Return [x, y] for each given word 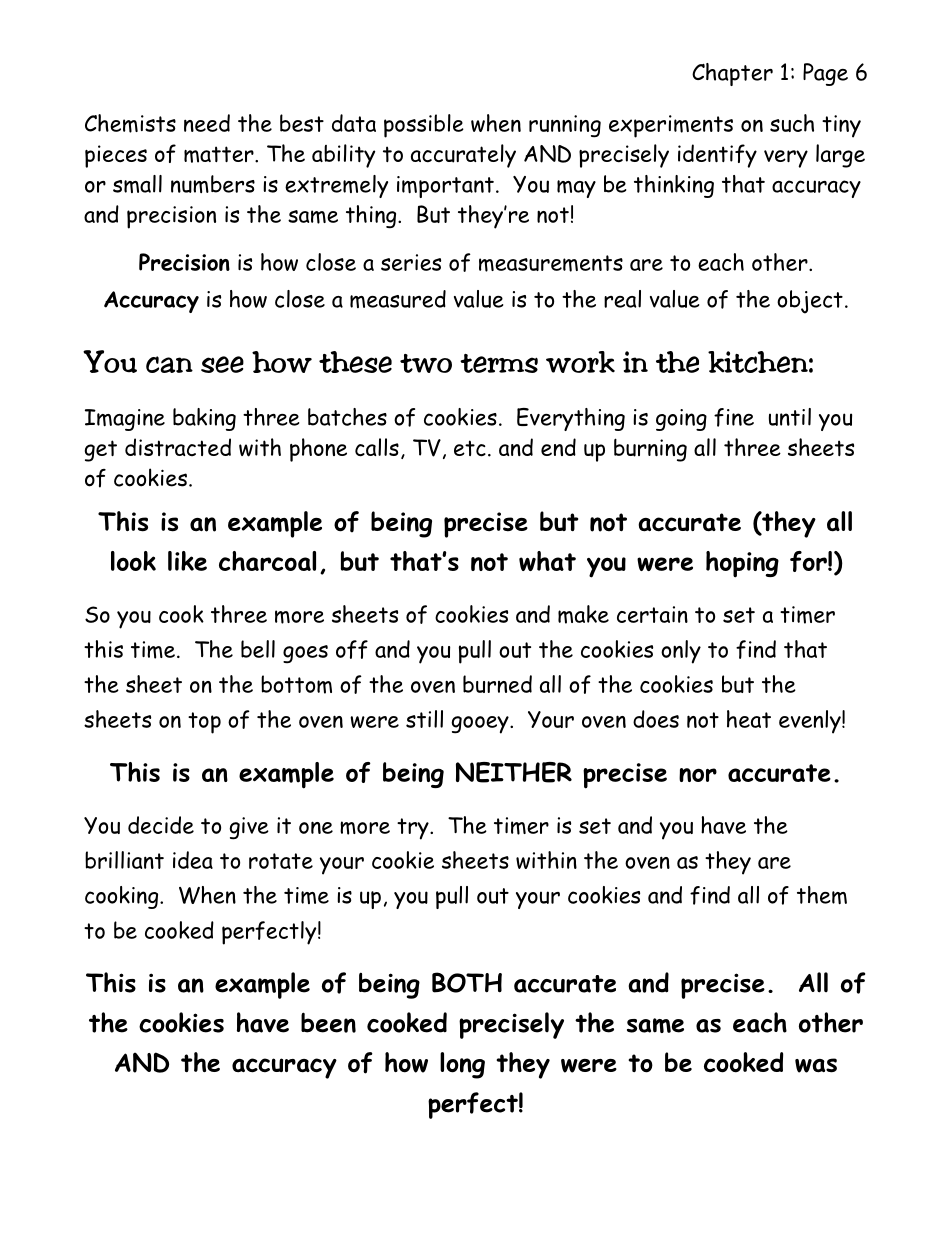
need [207, 123]
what [547, 561]
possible [424, 126]
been [328, 1022]
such [792, 123]
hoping [742, 564]
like [187, 561]
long [462, 1065]
